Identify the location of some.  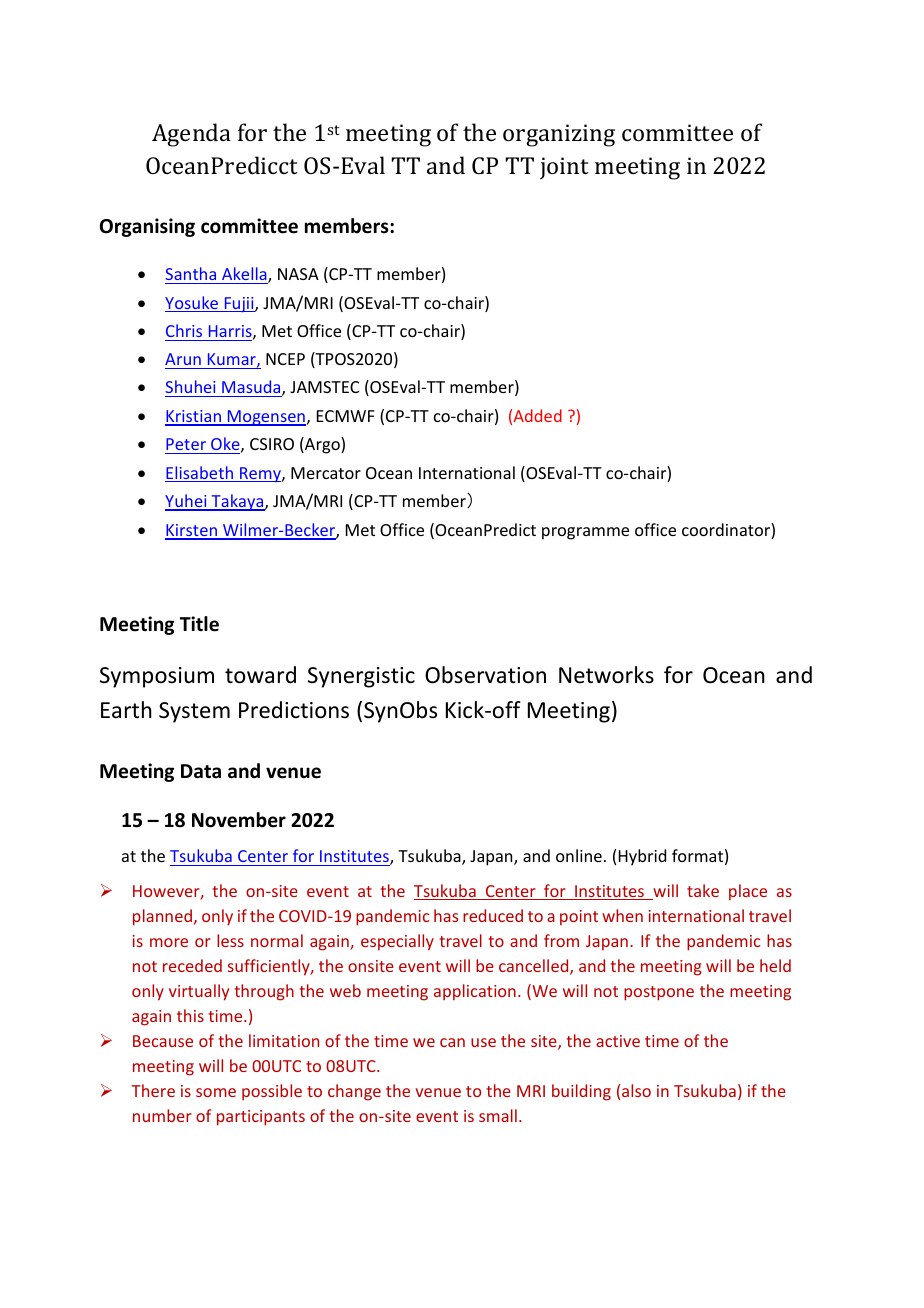
(216, 1092).
